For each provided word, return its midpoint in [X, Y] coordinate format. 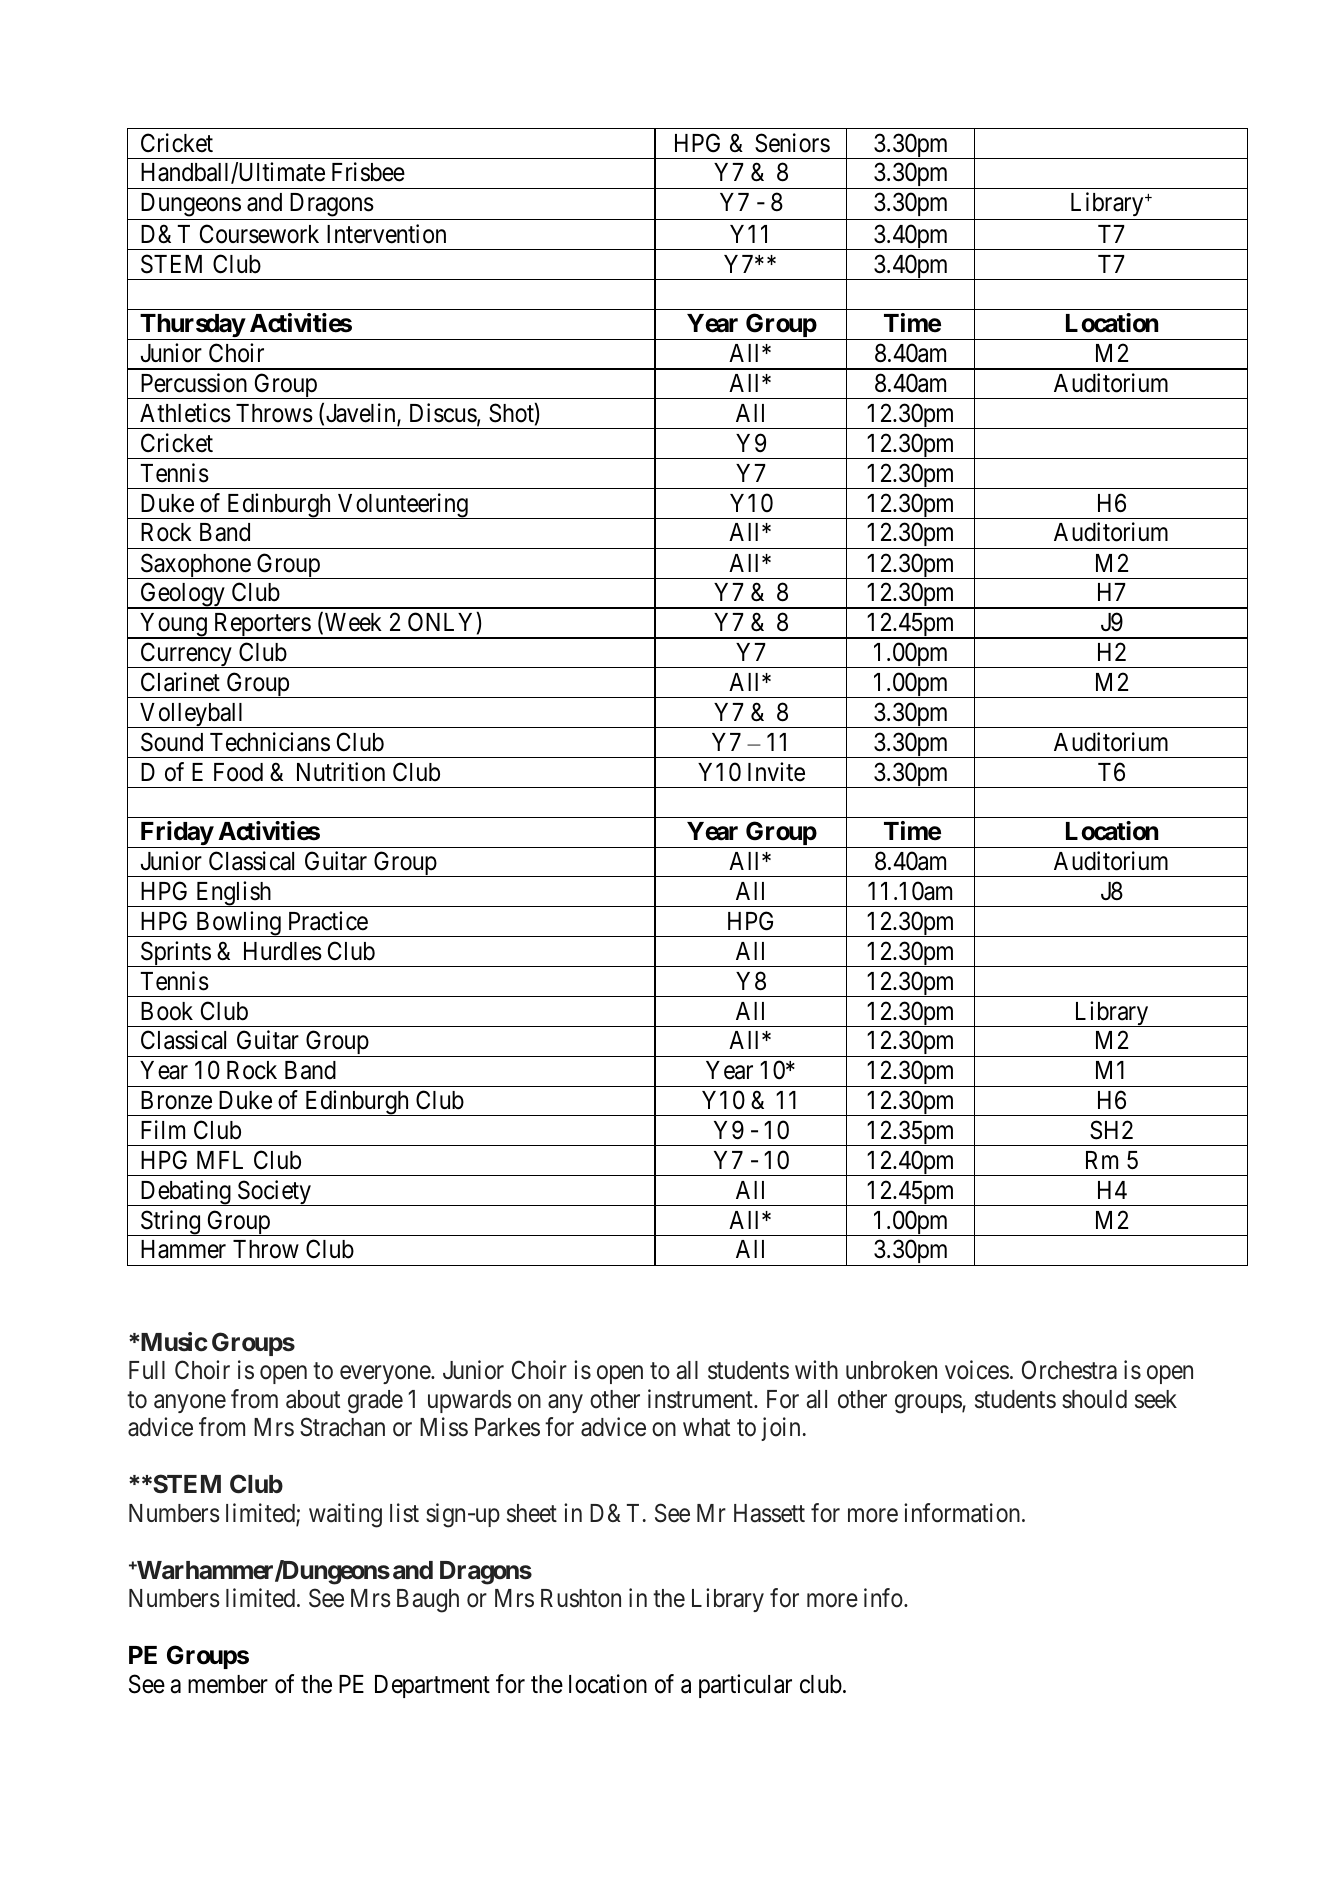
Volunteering [403, 506]
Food [238, 772]
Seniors [792, 143]
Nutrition [341, 772]
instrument [701, 1399]
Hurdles [283, 951]
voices [977, 1370]
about [313, 1399]
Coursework [259, 234]
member [228, 1684]
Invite [776, 772]
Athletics [185, 413]
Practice [328, 921]
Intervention [386, 234]
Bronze [176, 1100]
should [1094, 1399]
